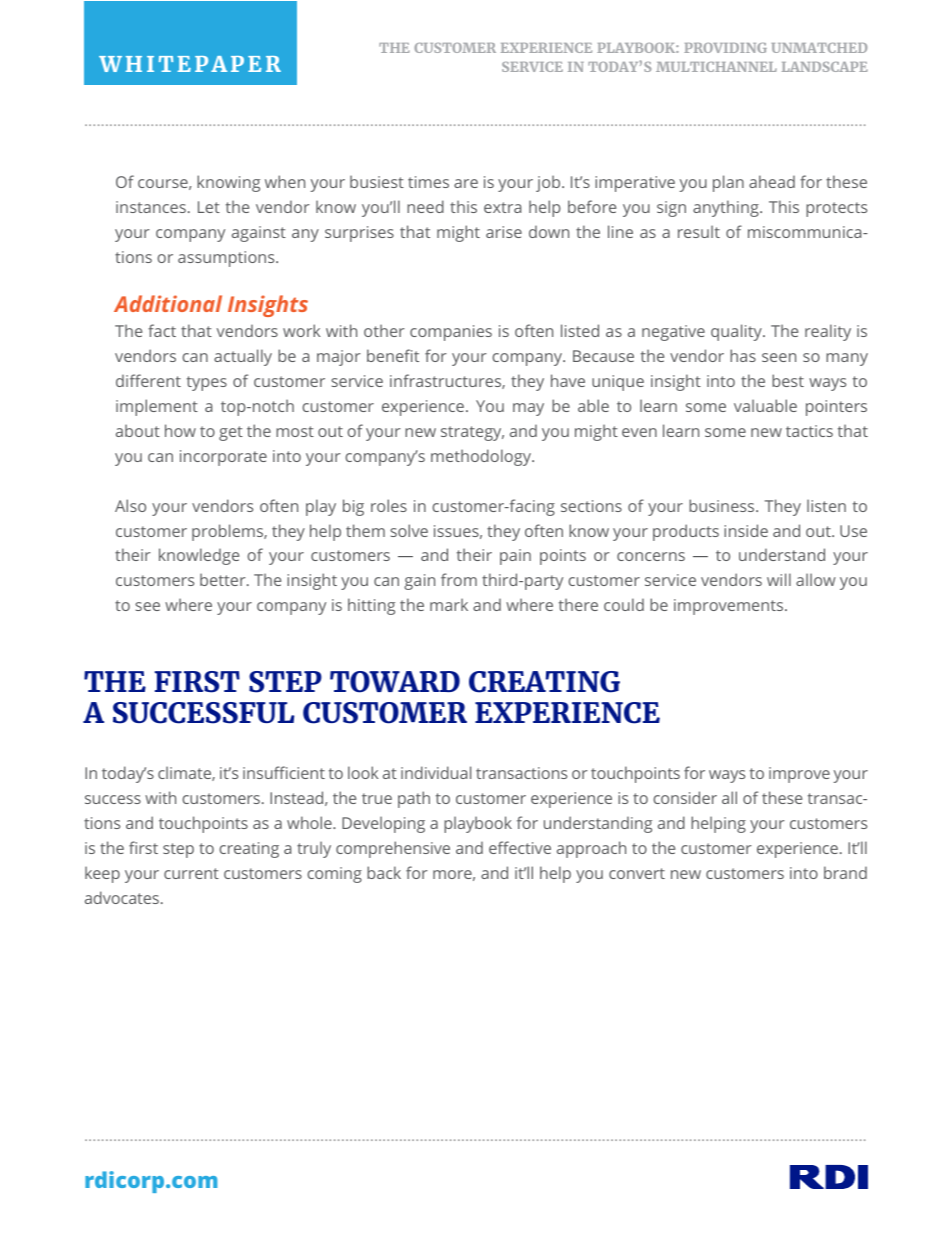 The image size is (952, 1233). What do you see at coordinates (190, 64) in the image?
I see `WHITEPAPER` at bounding box center [190, 64].
